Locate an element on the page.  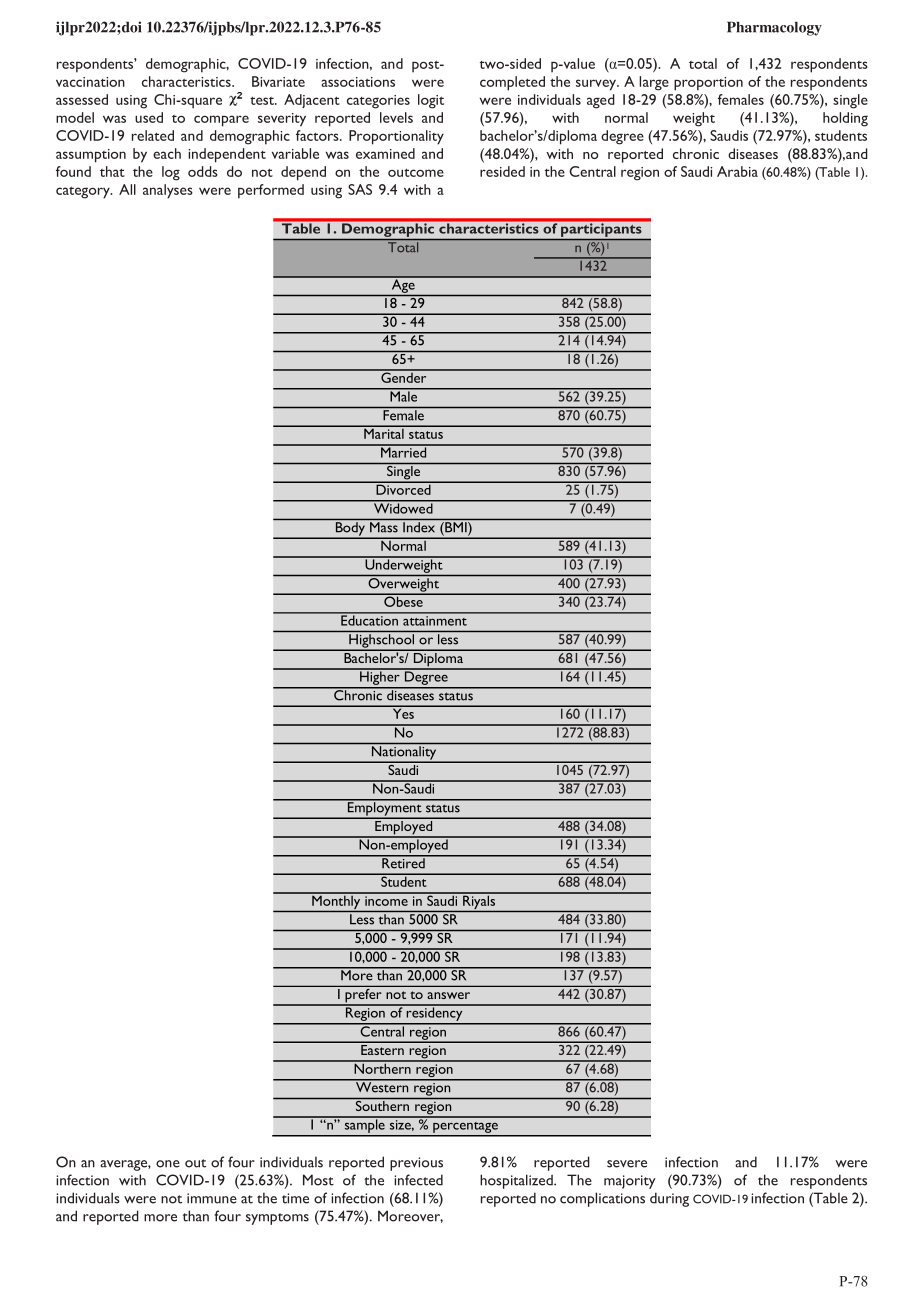
Pharmacology is located at coordinates (774, 29).
